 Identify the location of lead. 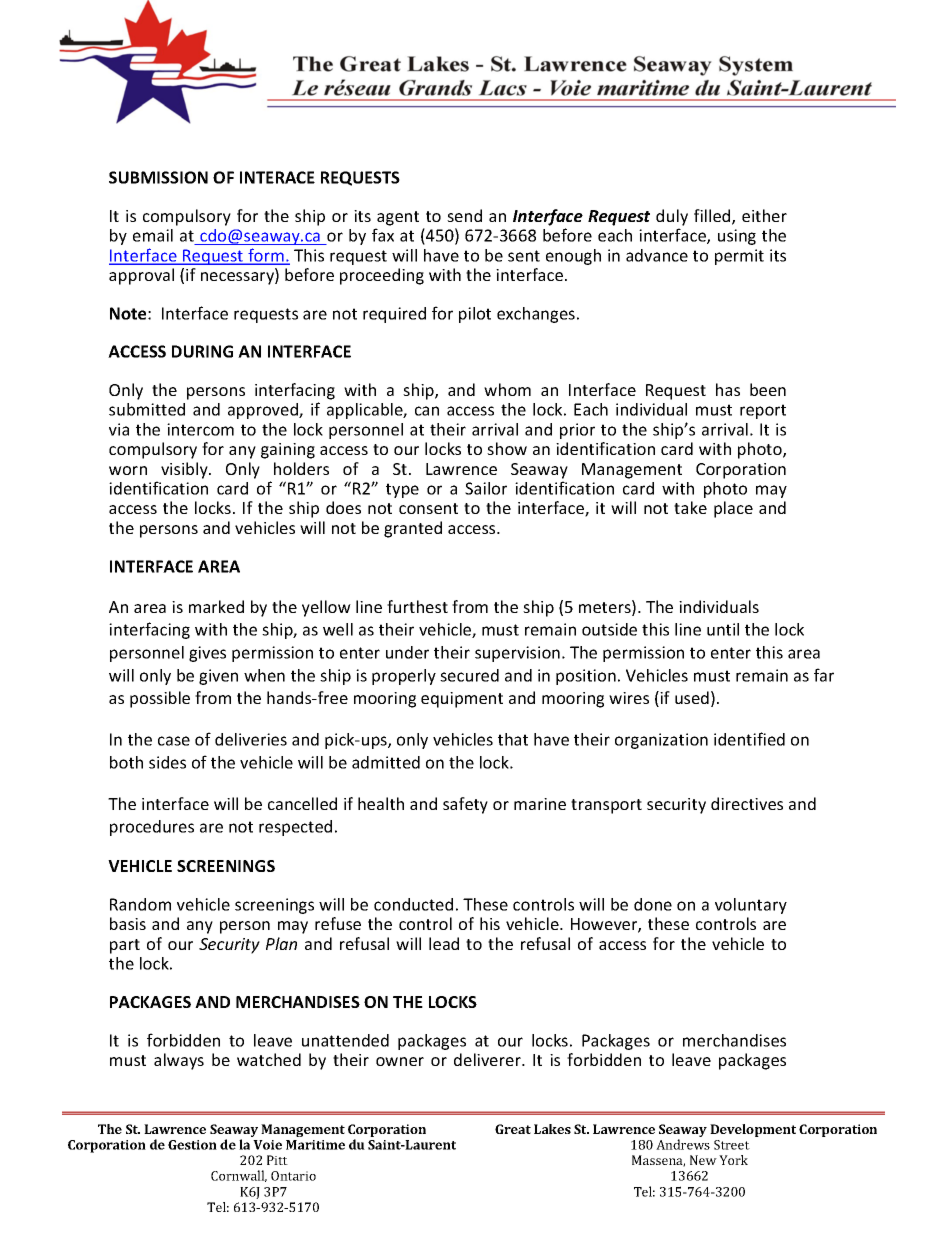
(444, 943).
